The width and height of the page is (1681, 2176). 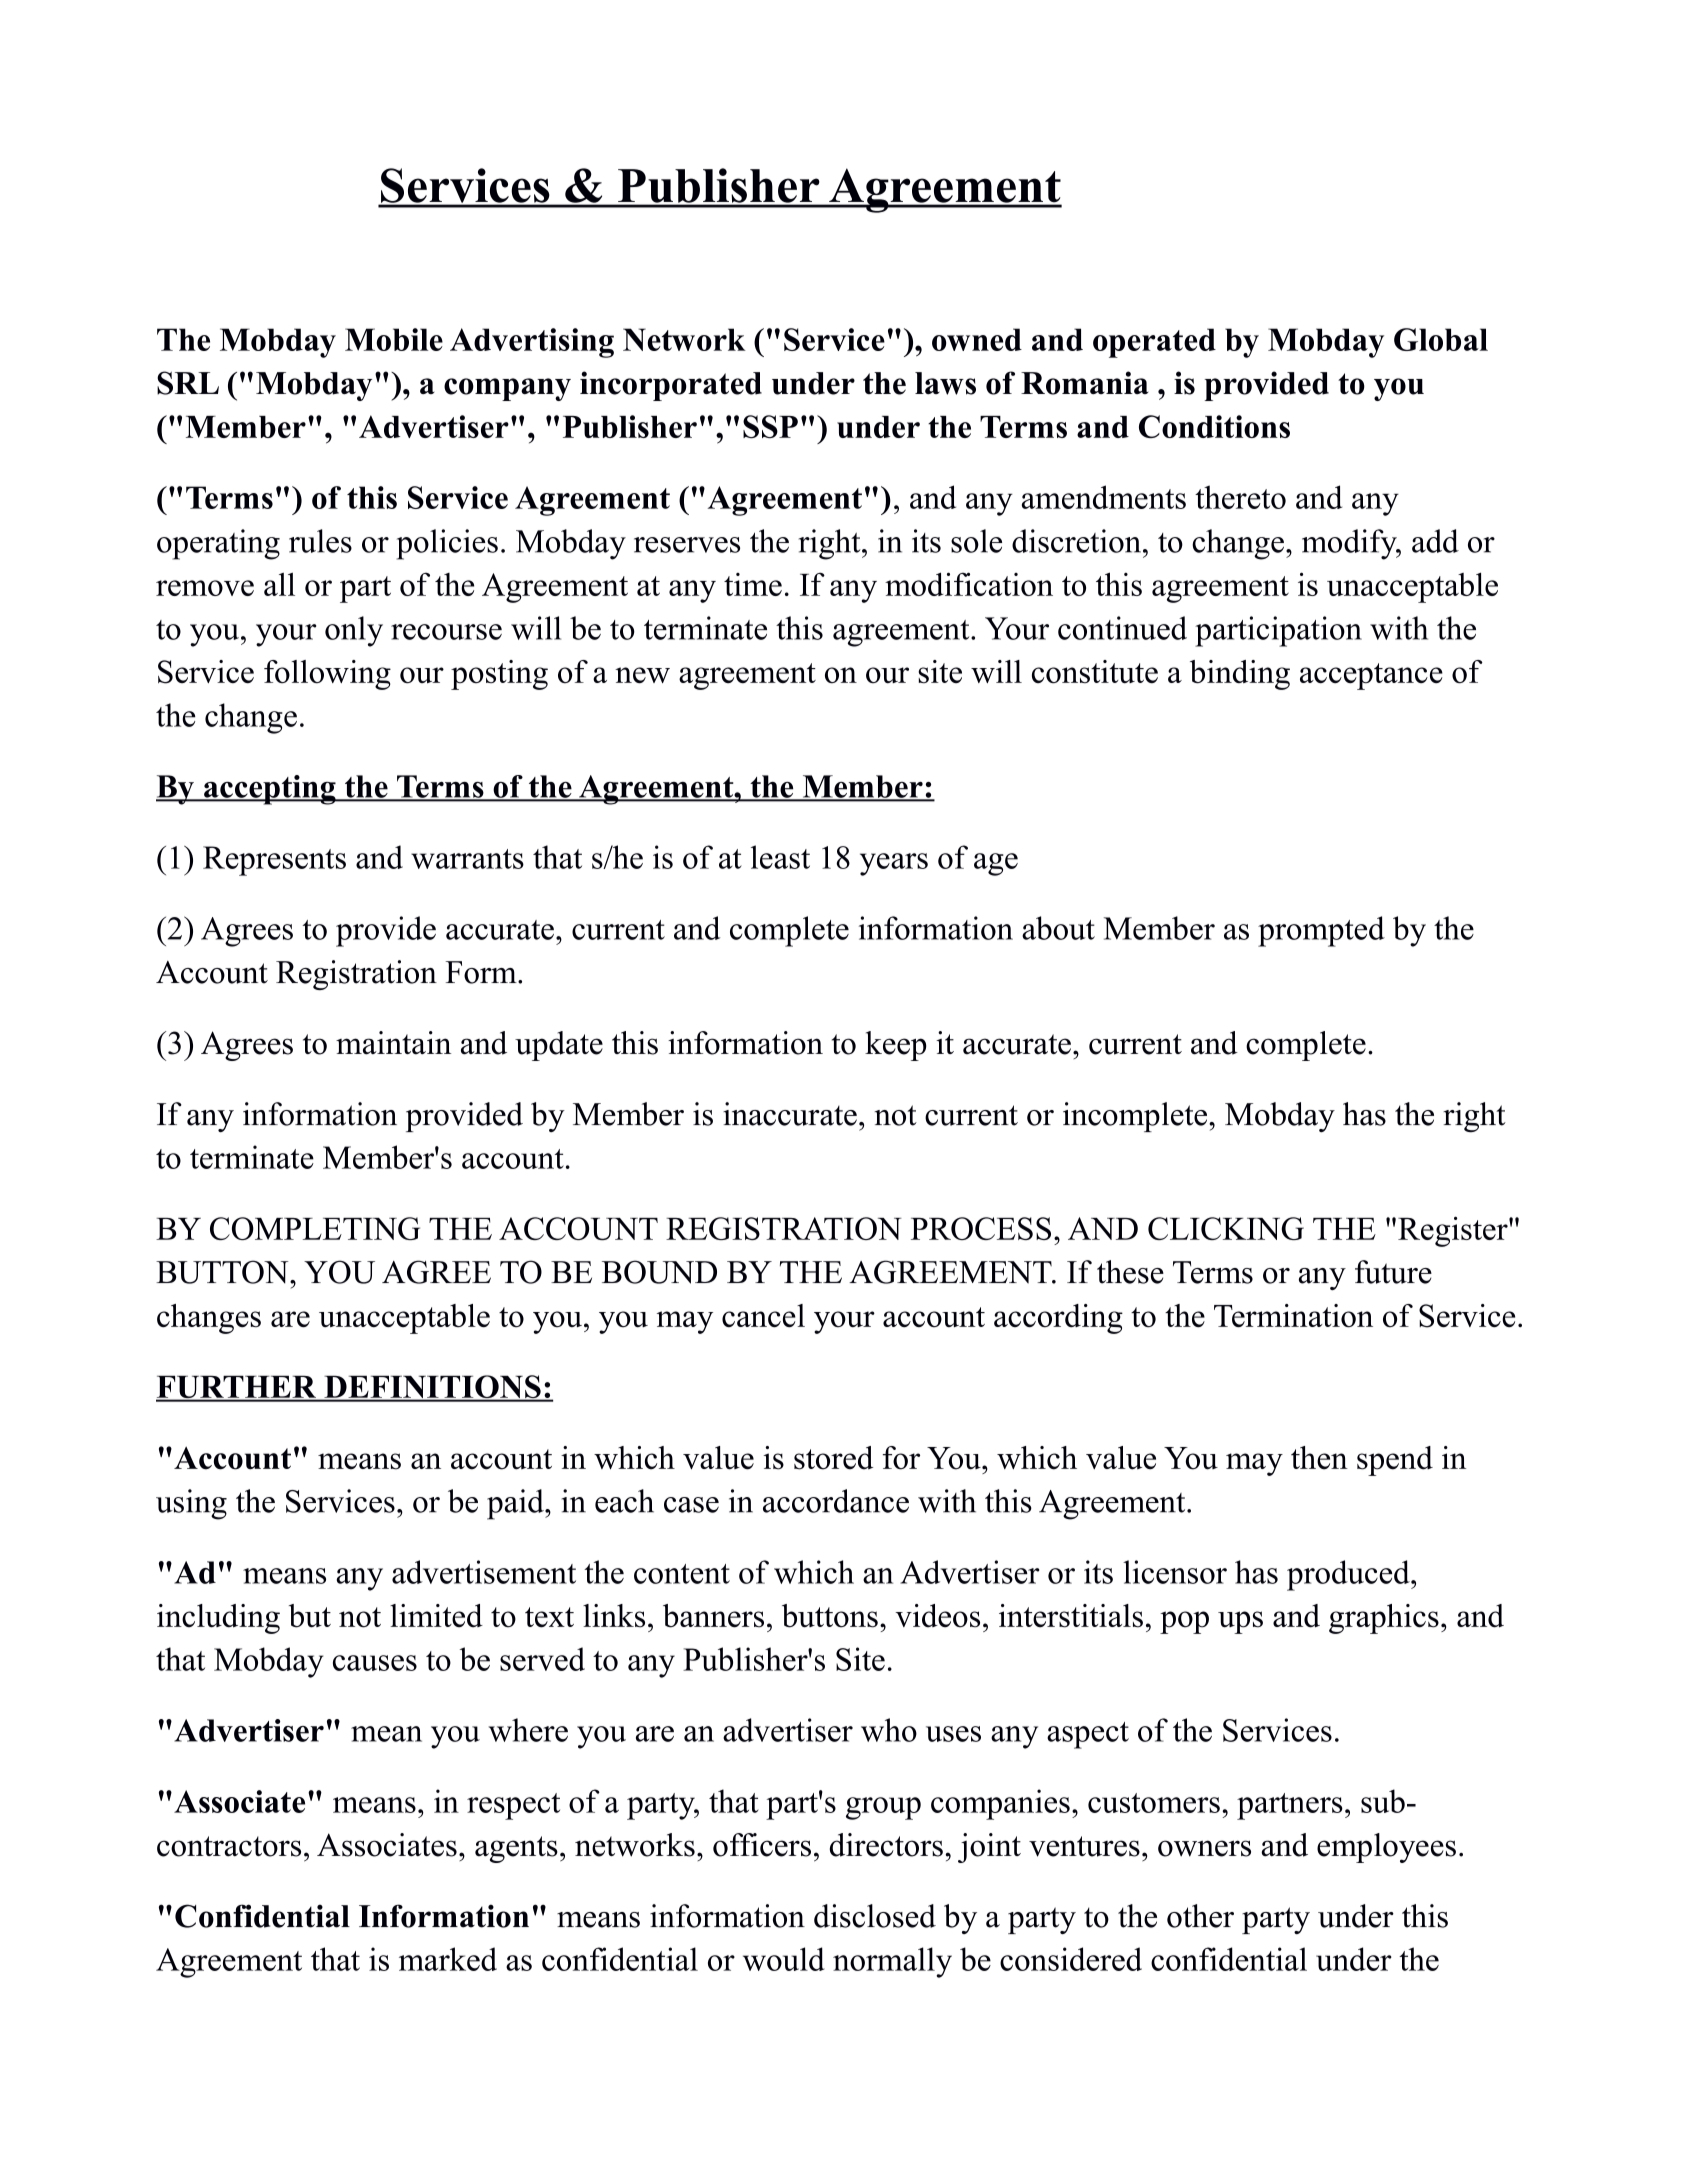 What do you see at coordinates (274, 861) in the page?
I see `Represents` at bounding box center [274, 861].
